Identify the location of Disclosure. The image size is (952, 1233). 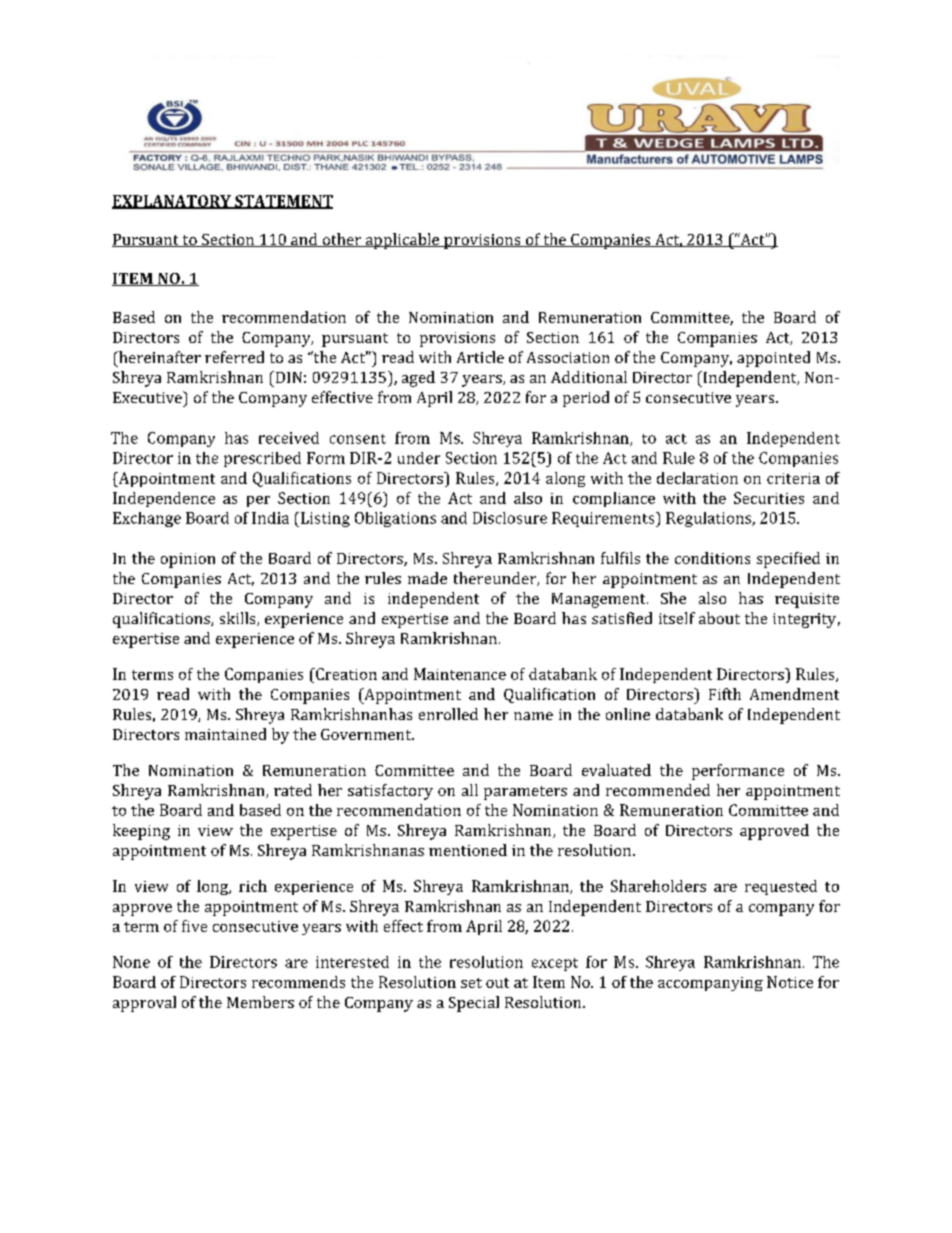
(510, 518).
